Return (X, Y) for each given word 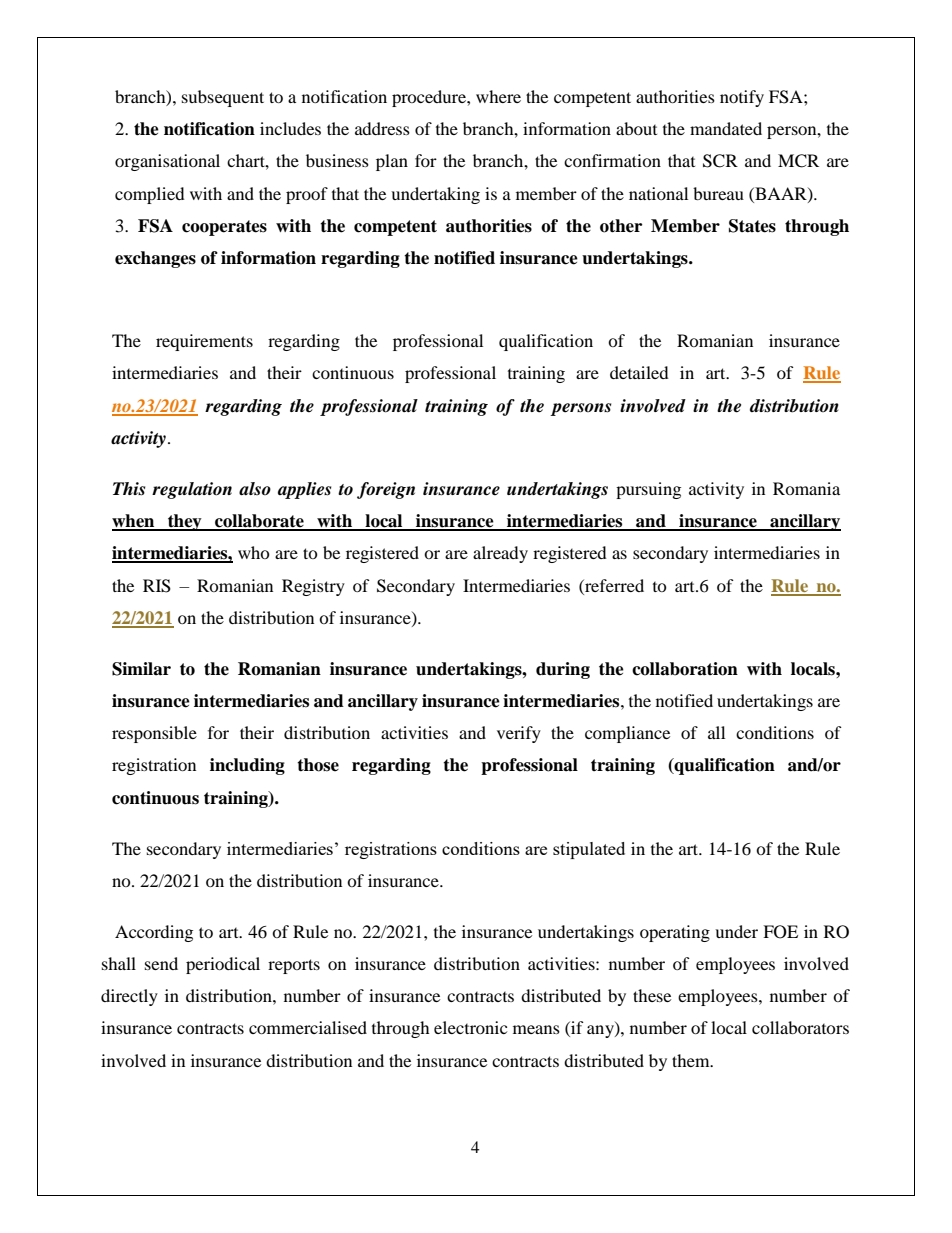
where (498, 96)
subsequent (223, 98)
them (692, 1060)
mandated (726, 128)
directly (129, 997)
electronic (470, 1027)
